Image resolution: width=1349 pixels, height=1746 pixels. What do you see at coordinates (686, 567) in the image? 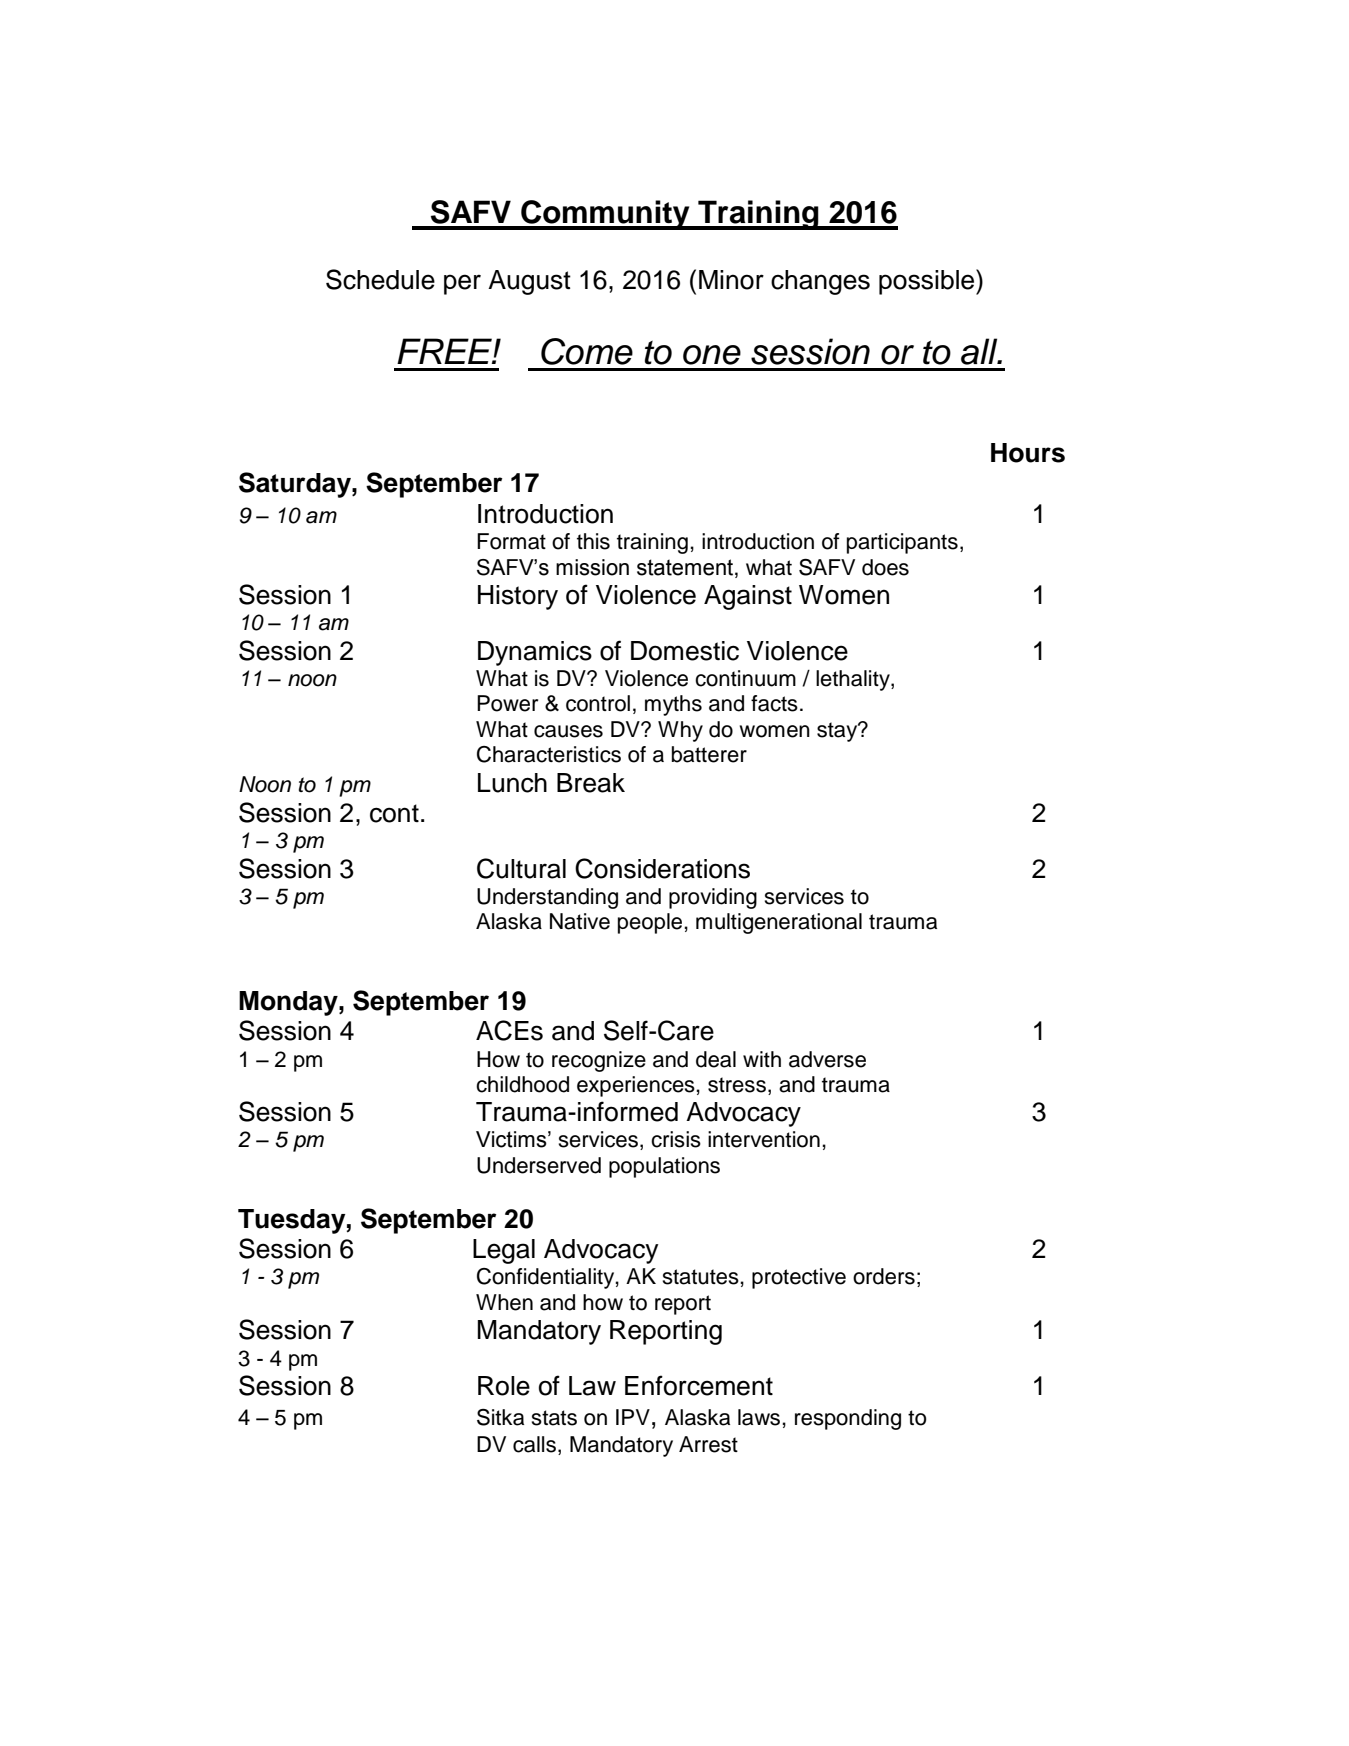
I see `statement` at bounding box center [686, 567].
